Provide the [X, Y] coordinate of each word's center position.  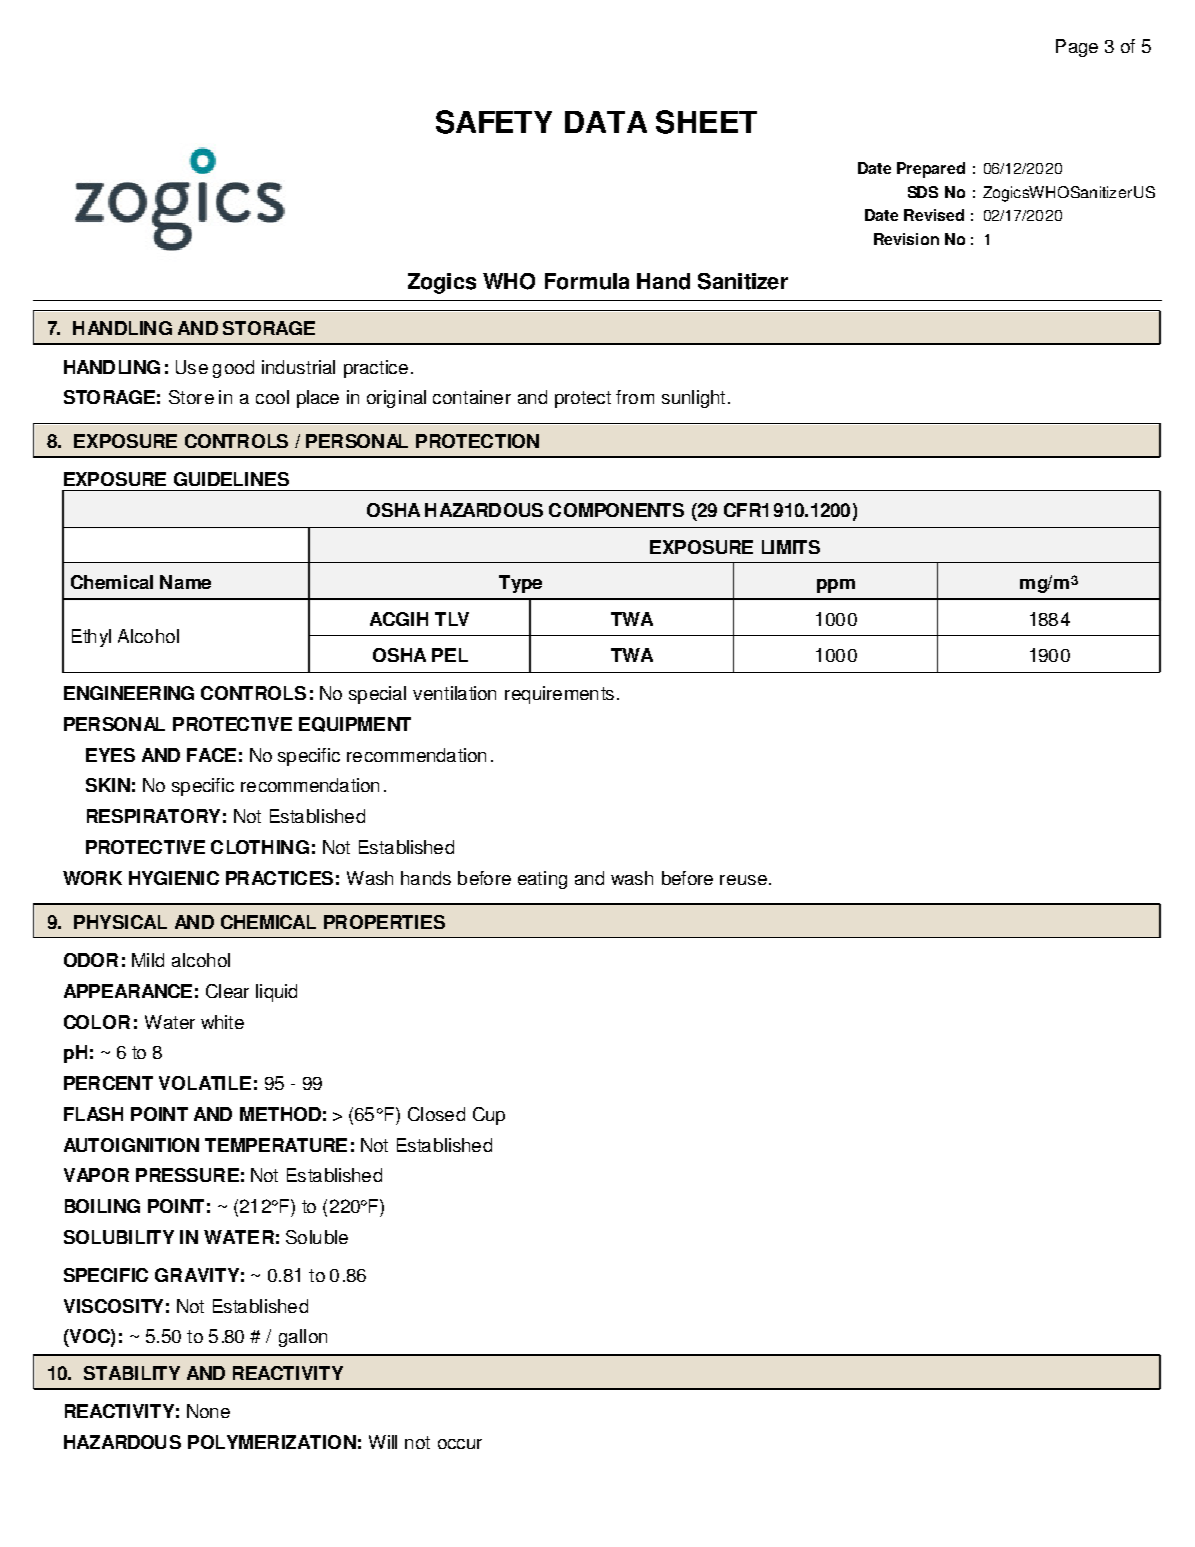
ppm [836, 586]
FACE [211, 755]
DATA [606, 122]
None [208, 1411]
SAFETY [494, 122]
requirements [559, 695]
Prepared [931, 170]
